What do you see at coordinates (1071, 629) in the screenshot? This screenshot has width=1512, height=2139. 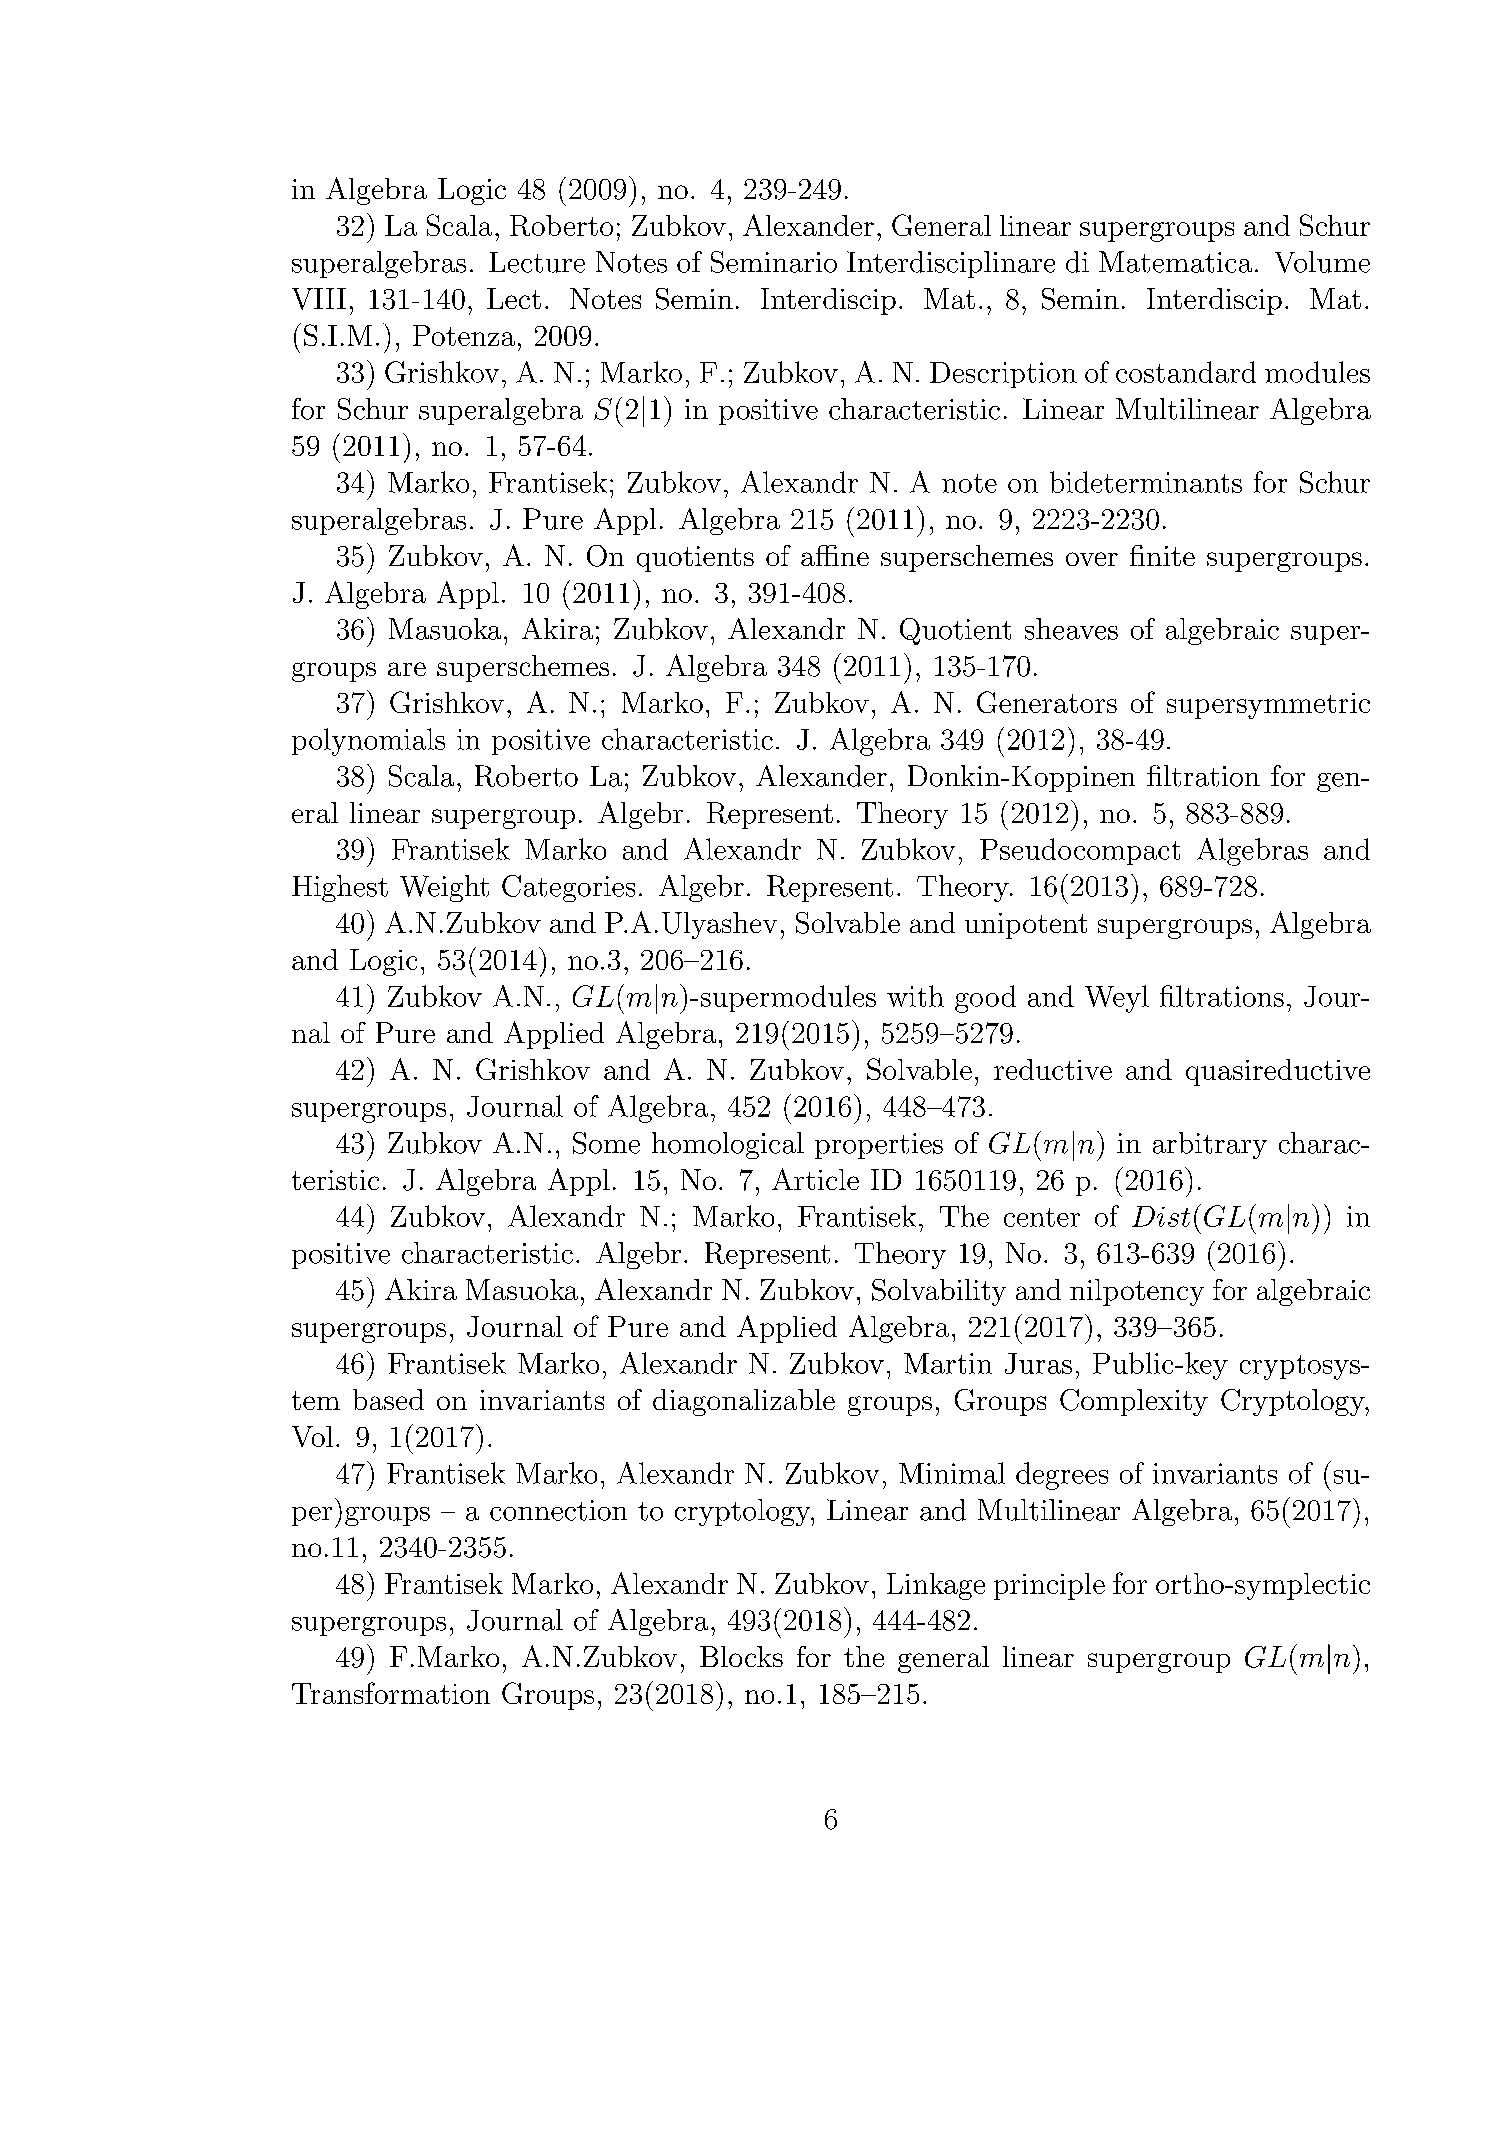 I see `sheaves` at bounding box center [1071, 629].
